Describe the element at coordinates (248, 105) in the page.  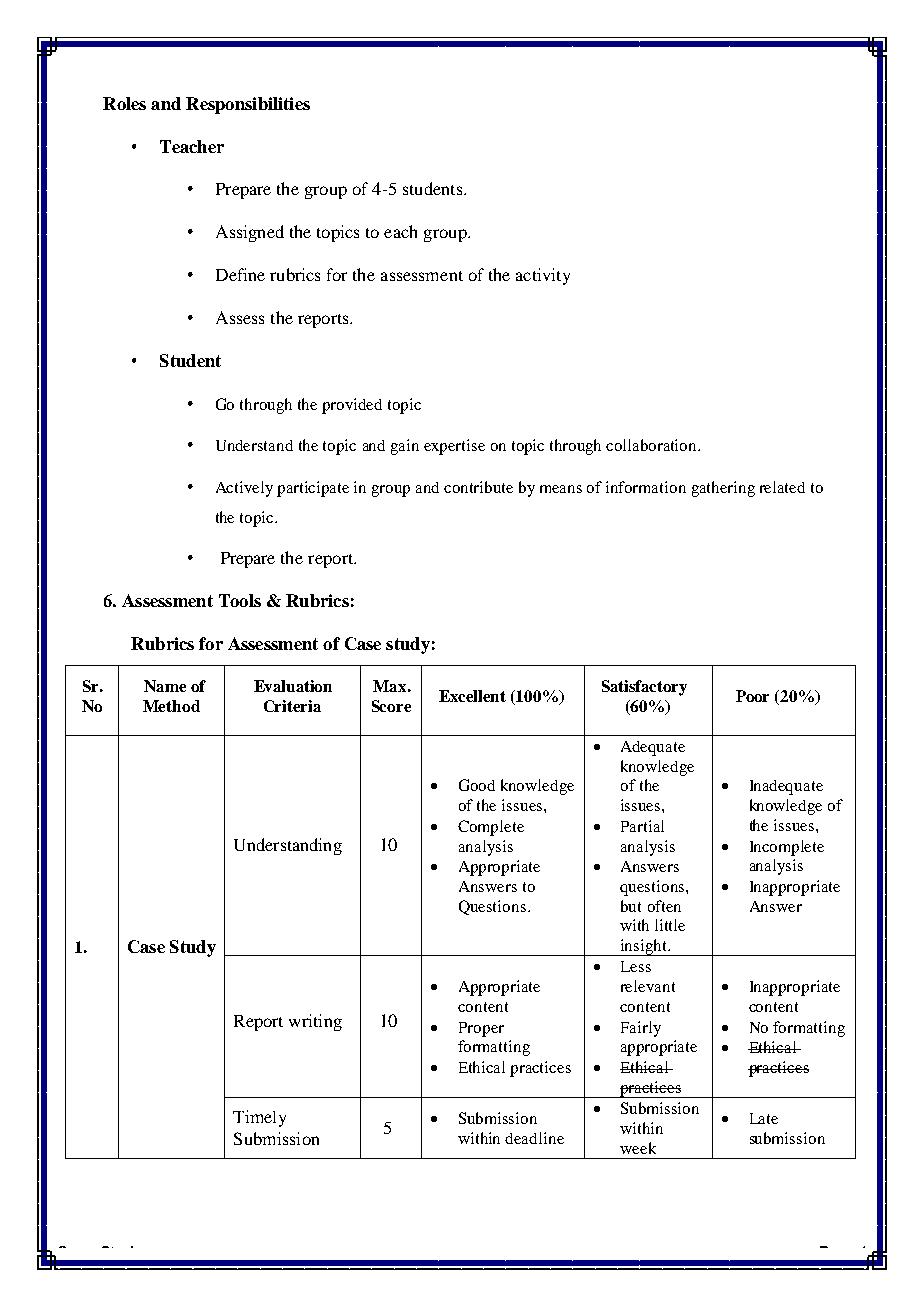
I see `Responsibilities` at that location.
